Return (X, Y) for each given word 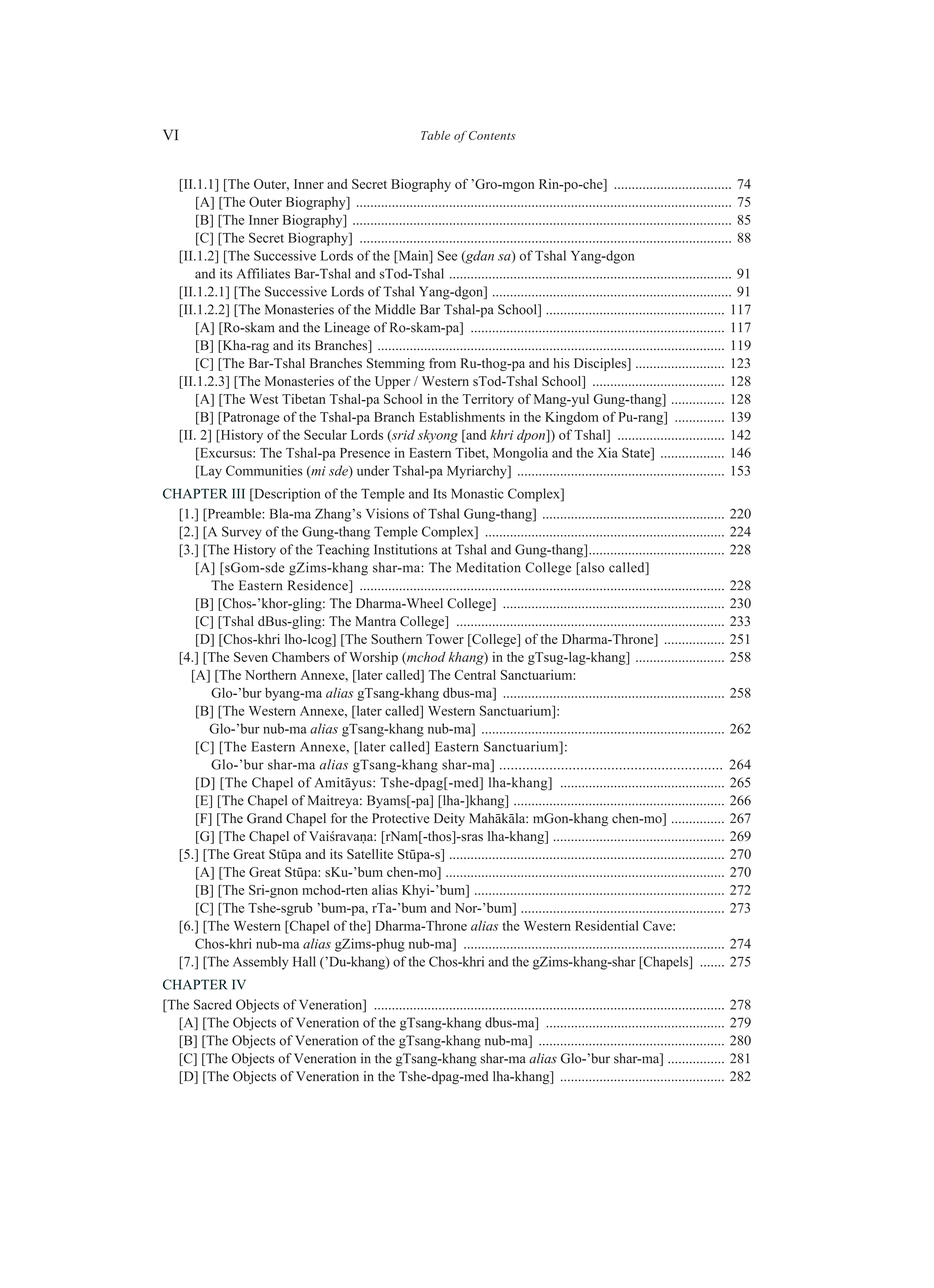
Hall (304, 961)
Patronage (249, 418)
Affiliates (263, 273)
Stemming (396, 364)
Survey (242, 533)
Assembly (261, 963)
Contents (492, 135)
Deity (449, 819)
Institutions (406, 549)
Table (435, 135)
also (591, 568)
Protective (401, 818)
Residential (607, 925)
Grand (264, 818)
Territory (488, 400)
